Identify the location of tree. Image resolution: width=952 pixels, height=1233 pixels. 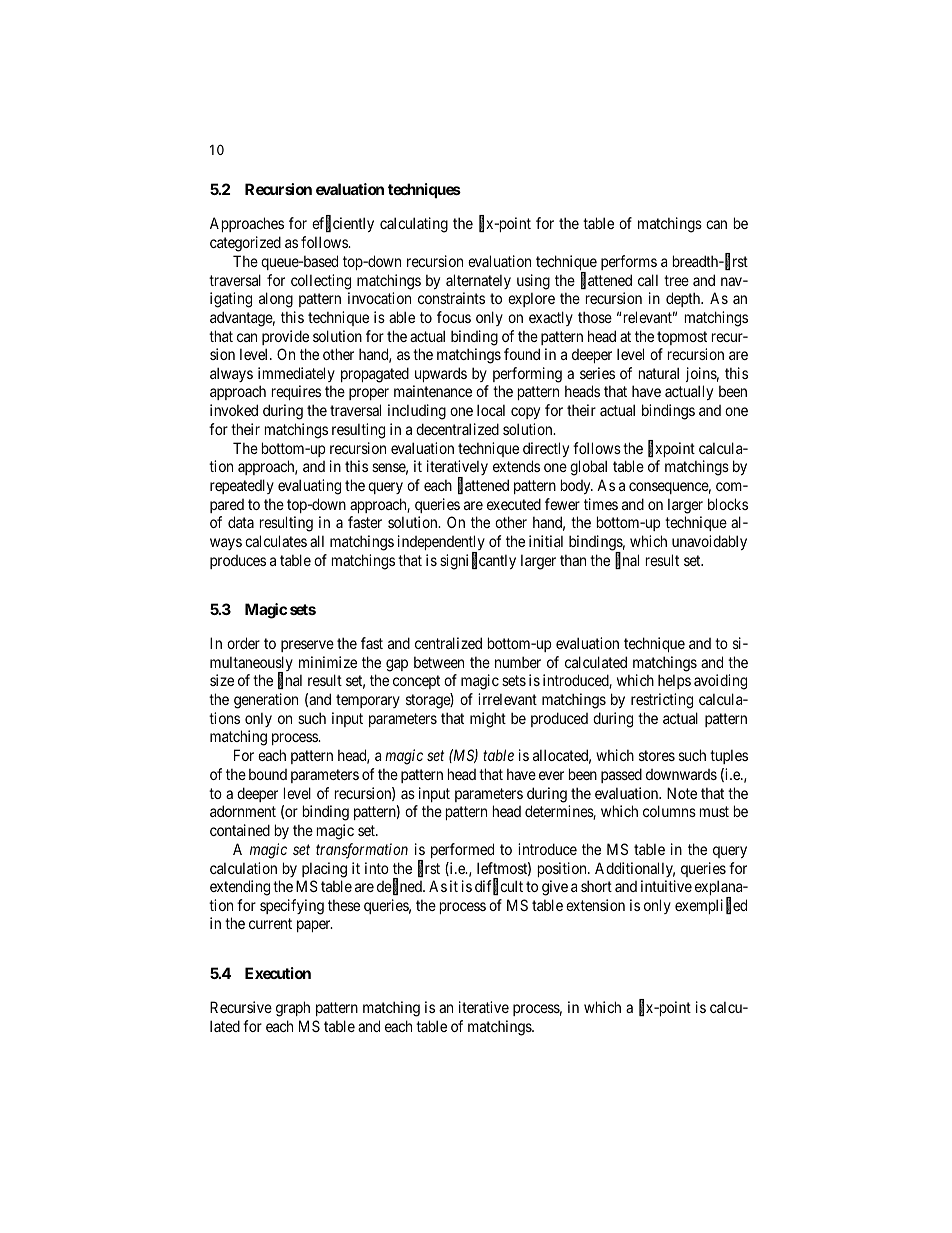
(676, 280).
